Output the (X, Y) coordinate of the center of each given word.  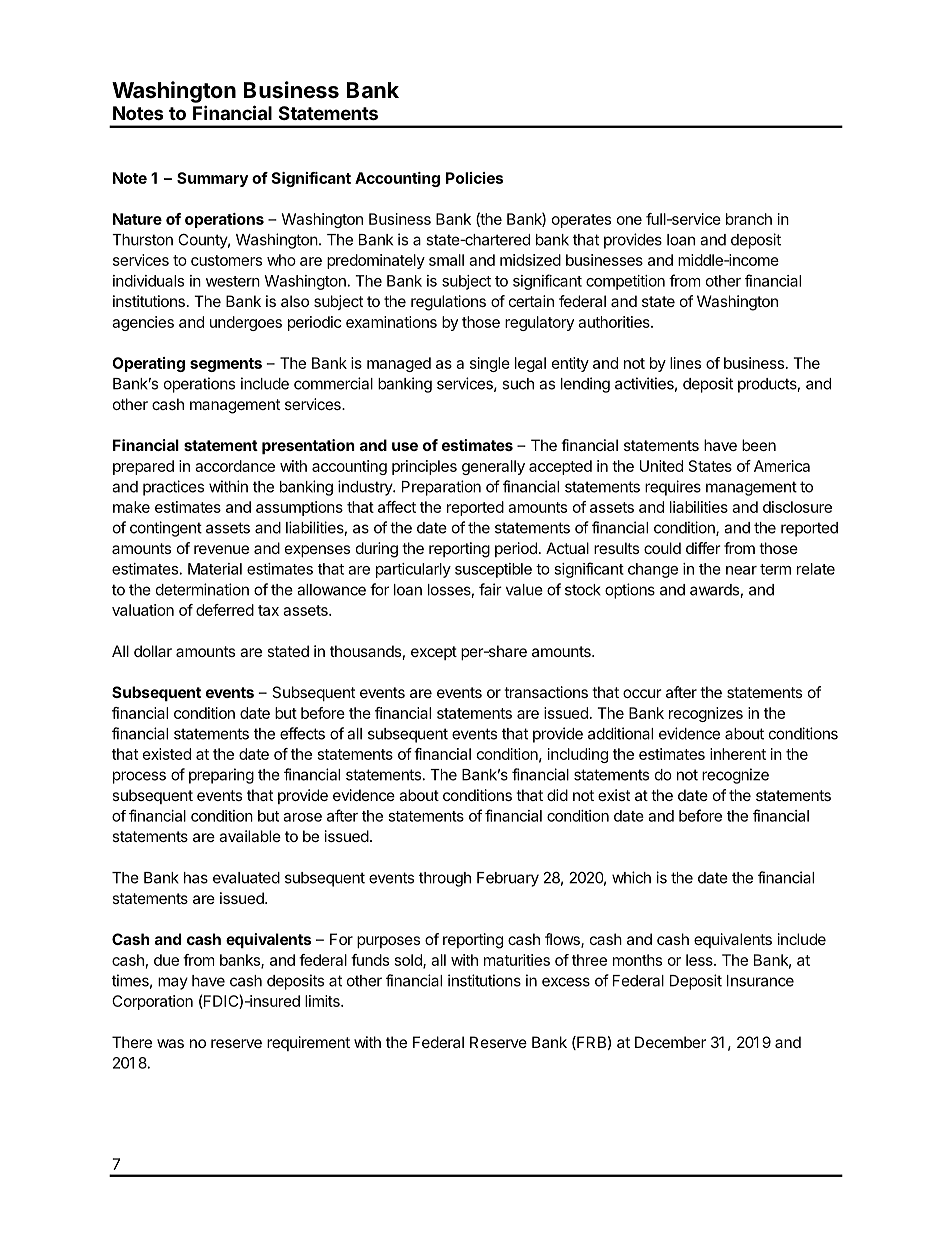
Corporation (152, 1002)
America (782, 466)
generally (493, 467)
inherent (738, 754)
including (578, 755)
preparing (221, 776)
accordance (235, 466)
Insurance (760, 981)
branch (749, 219)
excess (566, 982)
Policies (474, 178)
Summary (212, 179)
